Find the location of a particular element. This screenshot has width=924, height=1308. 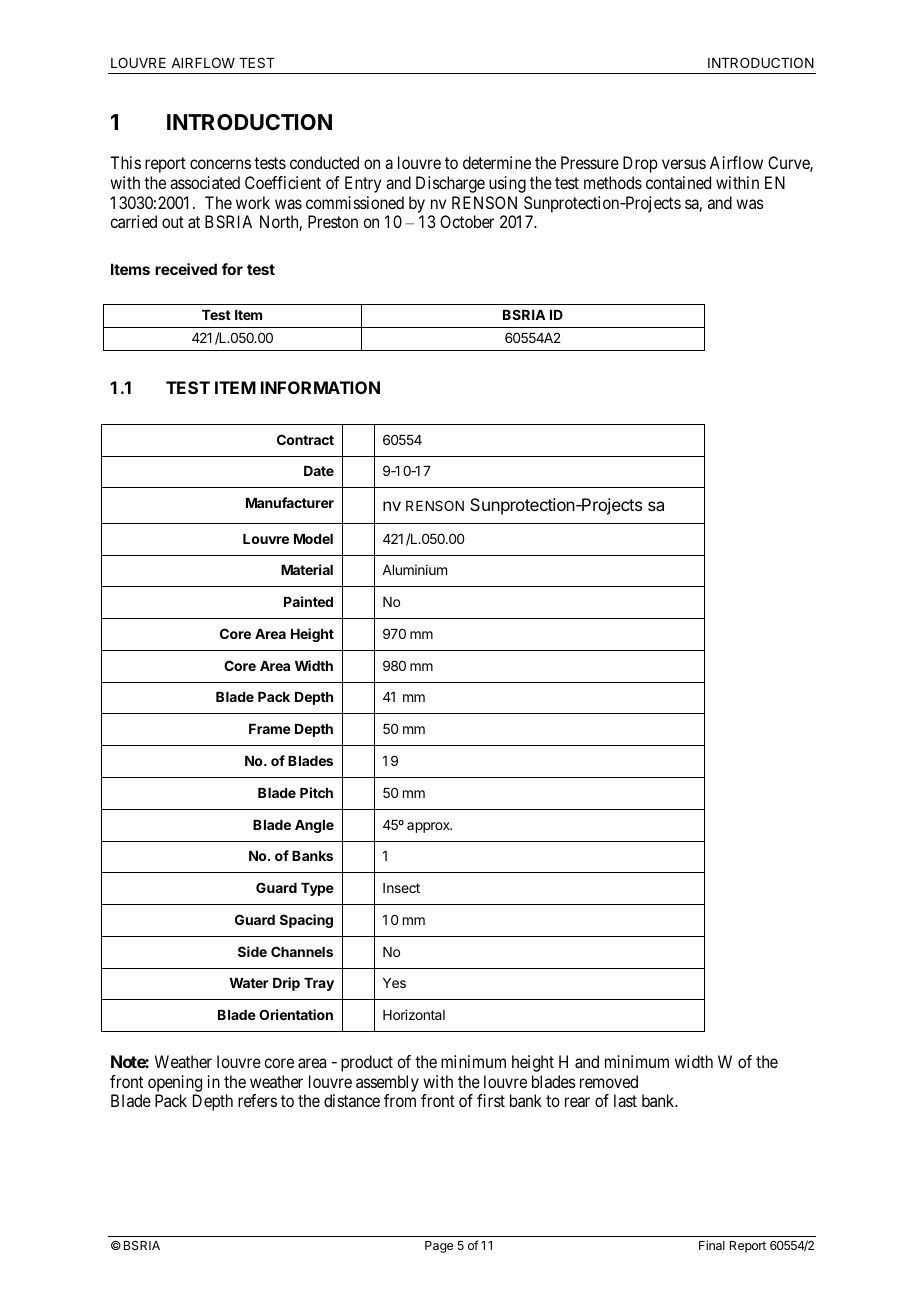

approx is located at coordinates (429, 827).
